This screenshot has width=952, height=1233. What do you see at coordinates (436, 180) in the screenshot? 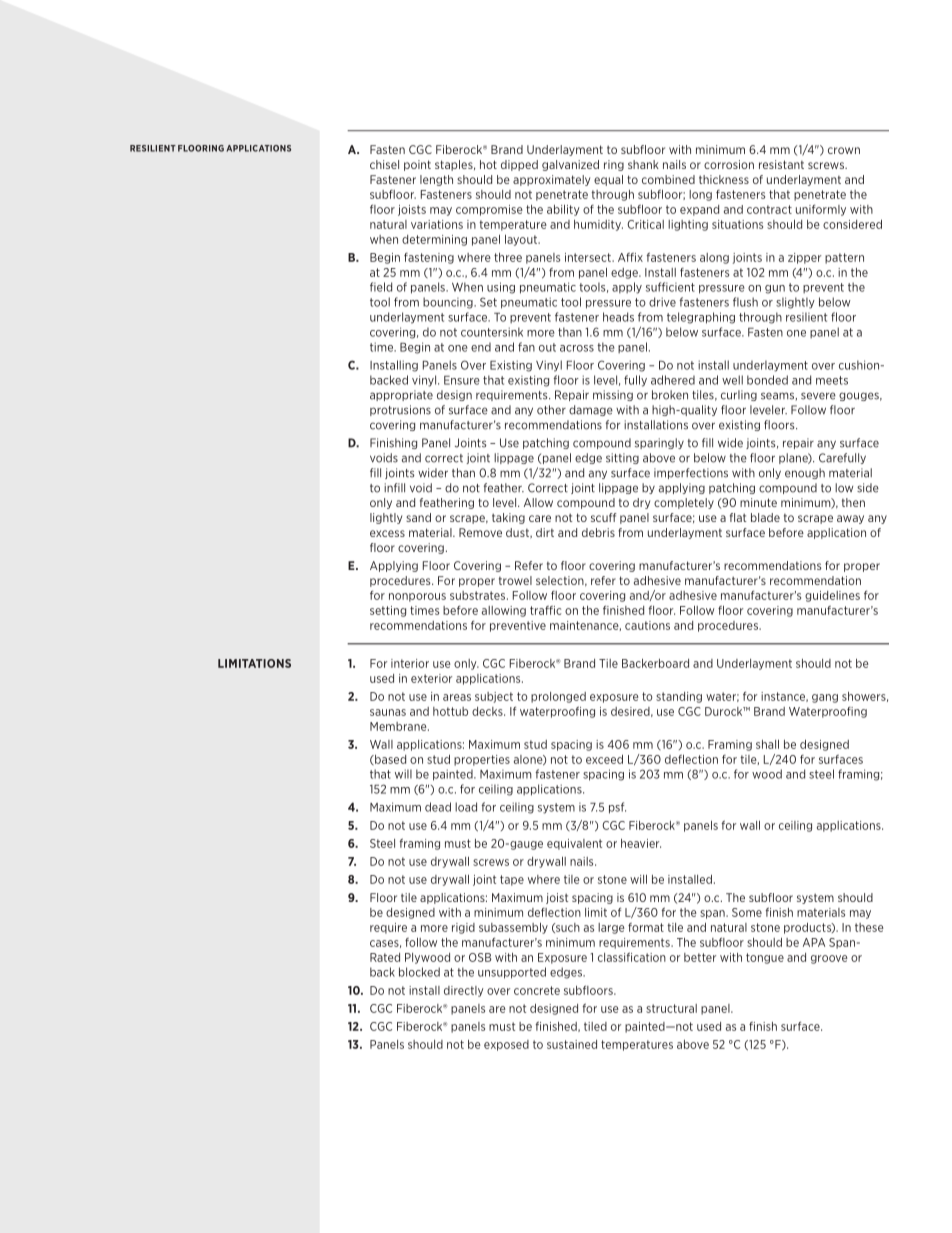
I see `length` at bounding box center [436, 180].
